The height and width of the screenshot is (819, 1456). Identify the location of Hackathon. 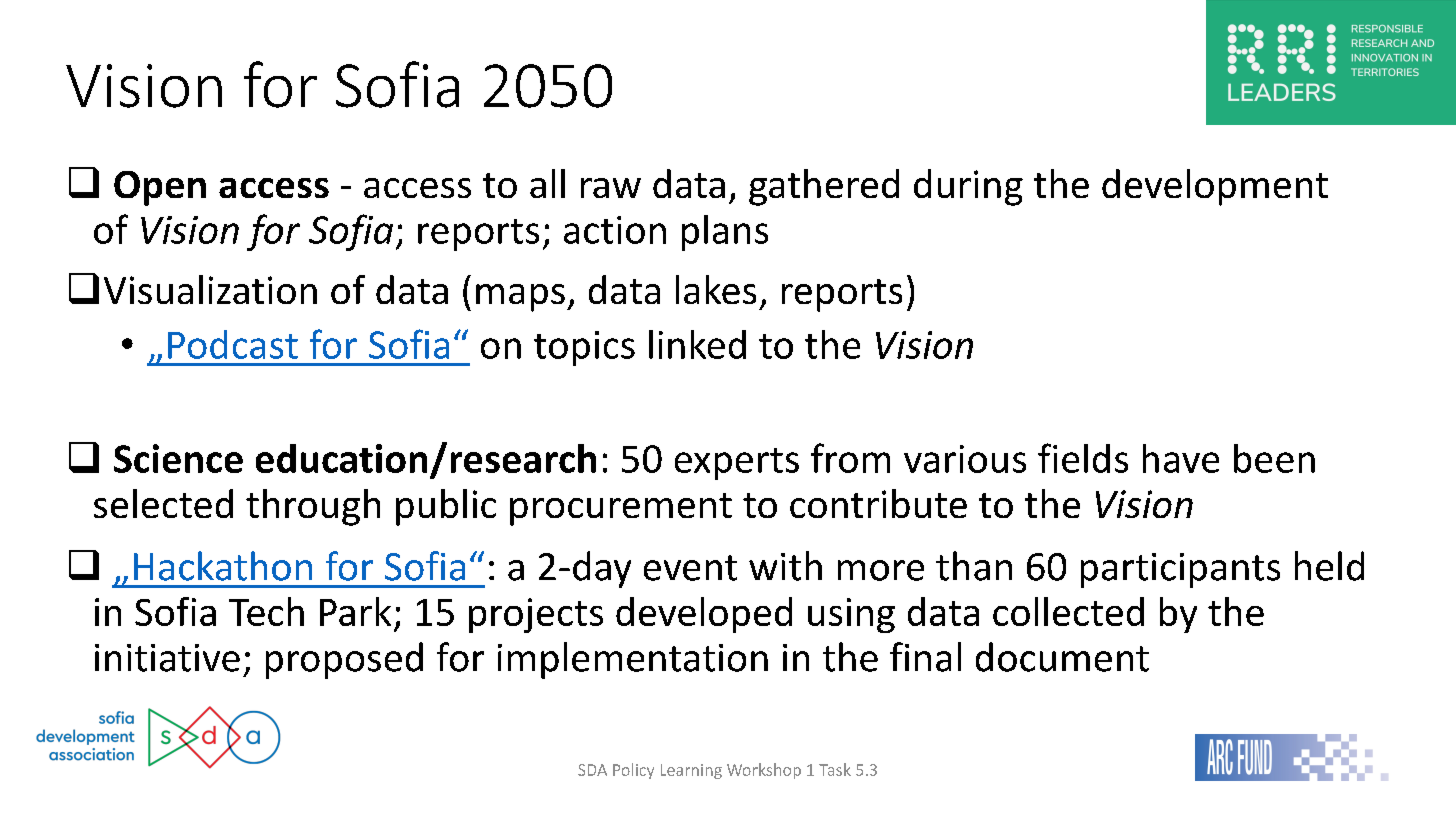
(223, 566).
